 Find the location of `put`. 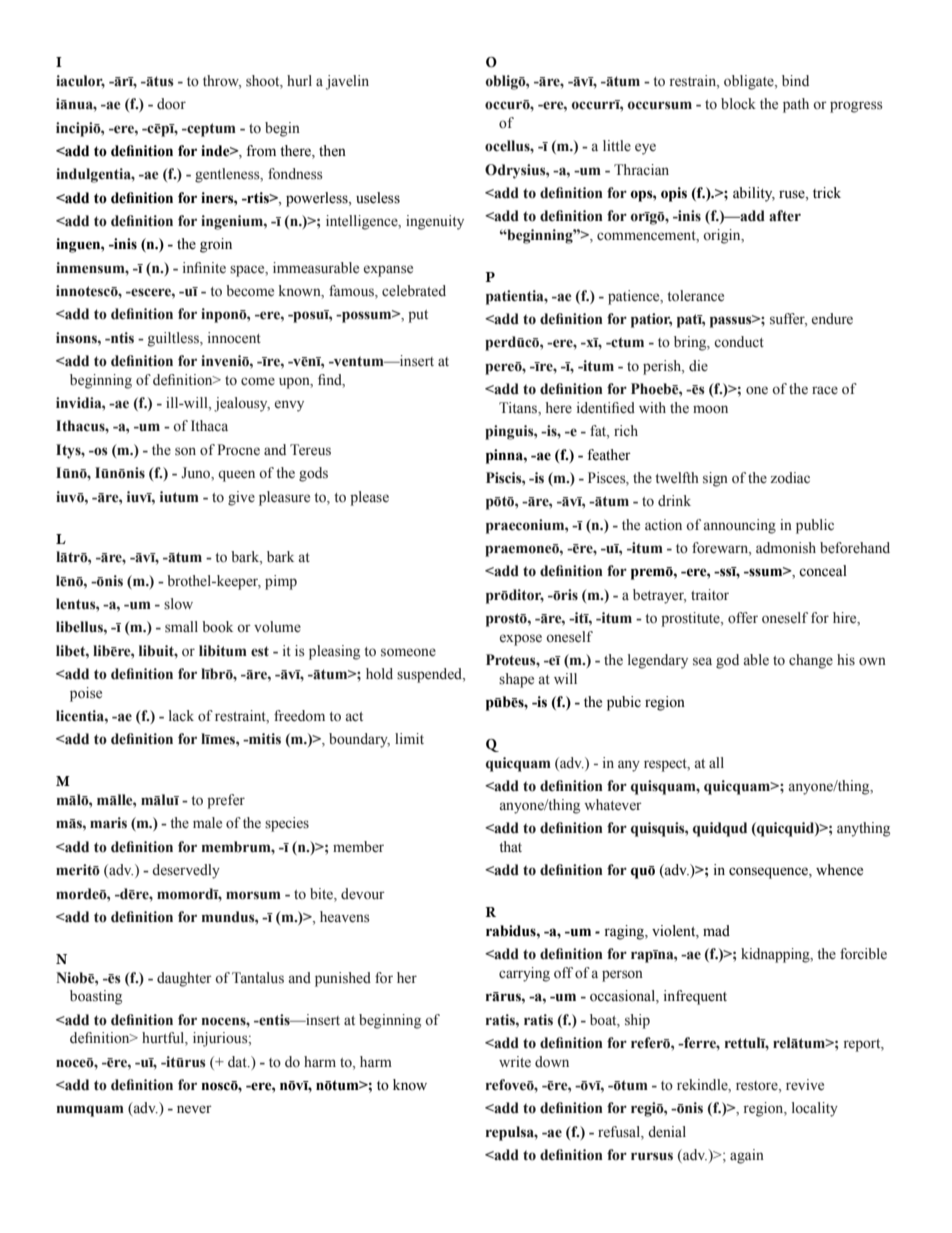

put is located at coordinates (418, 316).
